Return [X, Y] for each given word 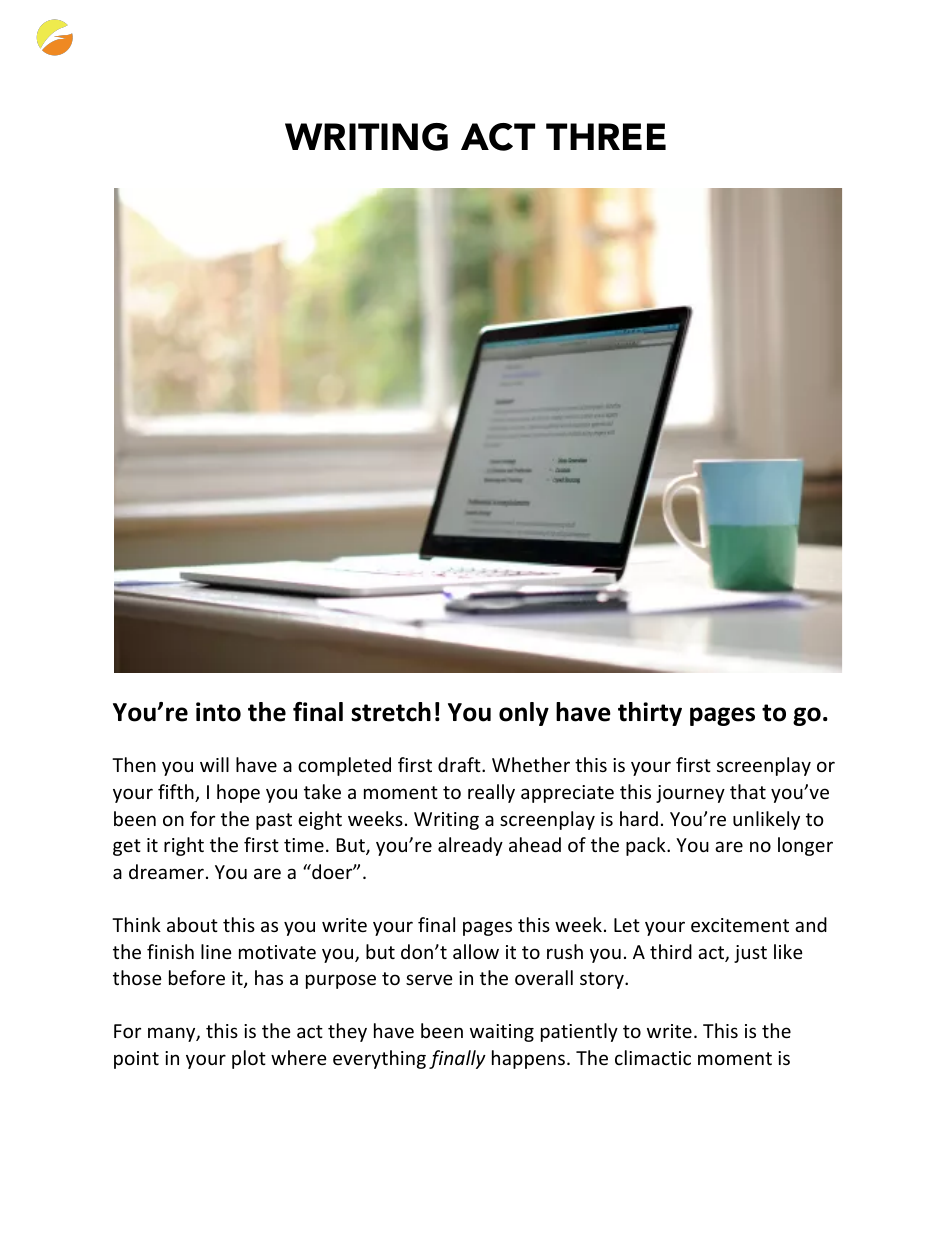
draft [460, 764]
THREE [606, 136]
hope [238, 793]
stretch [391, 712]
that [748, 791]
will [214, 764]
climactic [653, 1057]
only [524, 714]
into [218, 712]
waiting [502, 1033]
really [491, 793]
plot [249, 1059]
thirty [650, 714]
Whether [531, 764]
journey [690, 794]
